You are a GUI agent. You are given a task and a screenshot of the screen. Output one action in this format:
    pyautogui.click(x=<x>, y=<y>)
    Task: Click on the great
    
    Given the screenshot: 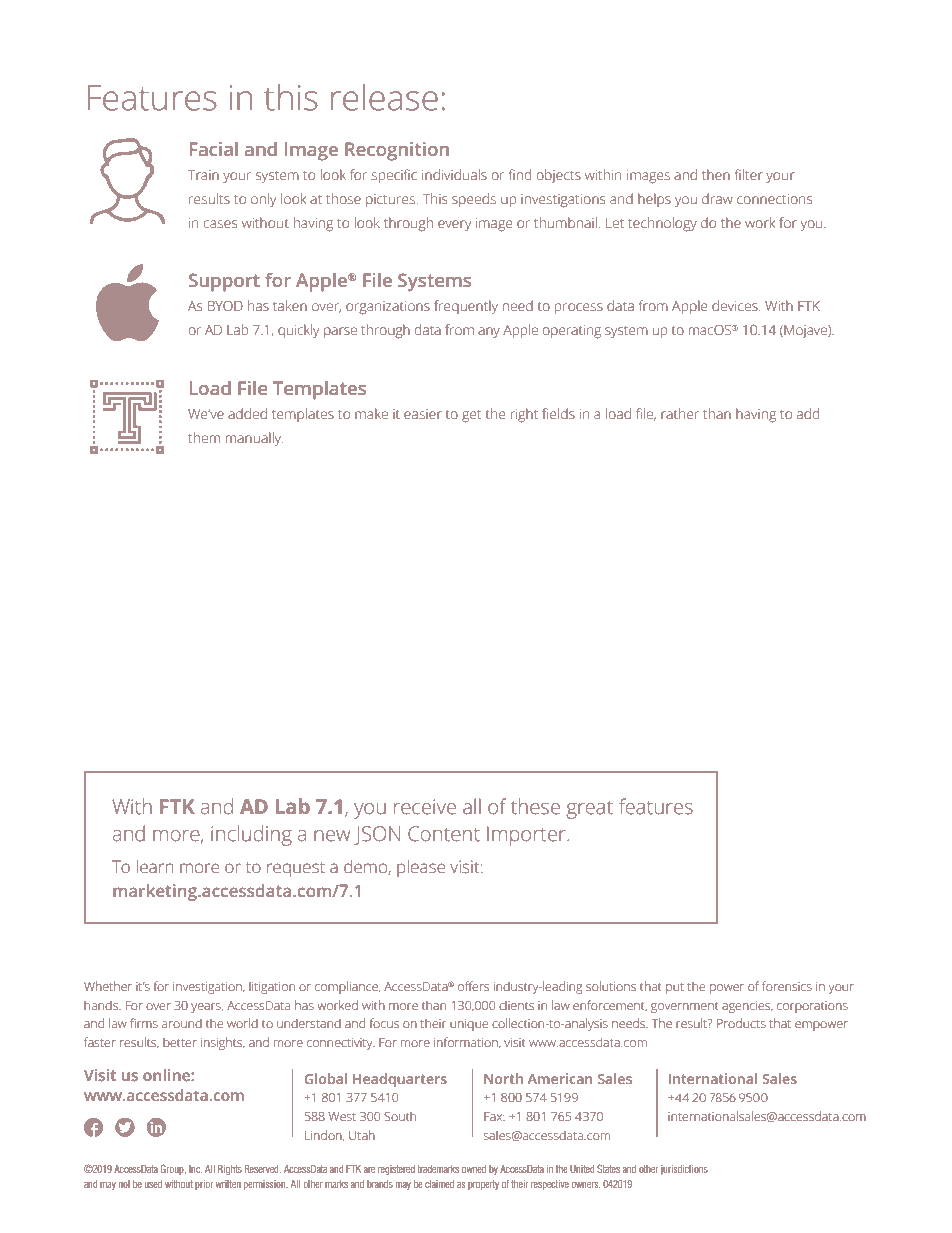 What is the action you would take?
    pyautogui.click(x=589, y=810)
